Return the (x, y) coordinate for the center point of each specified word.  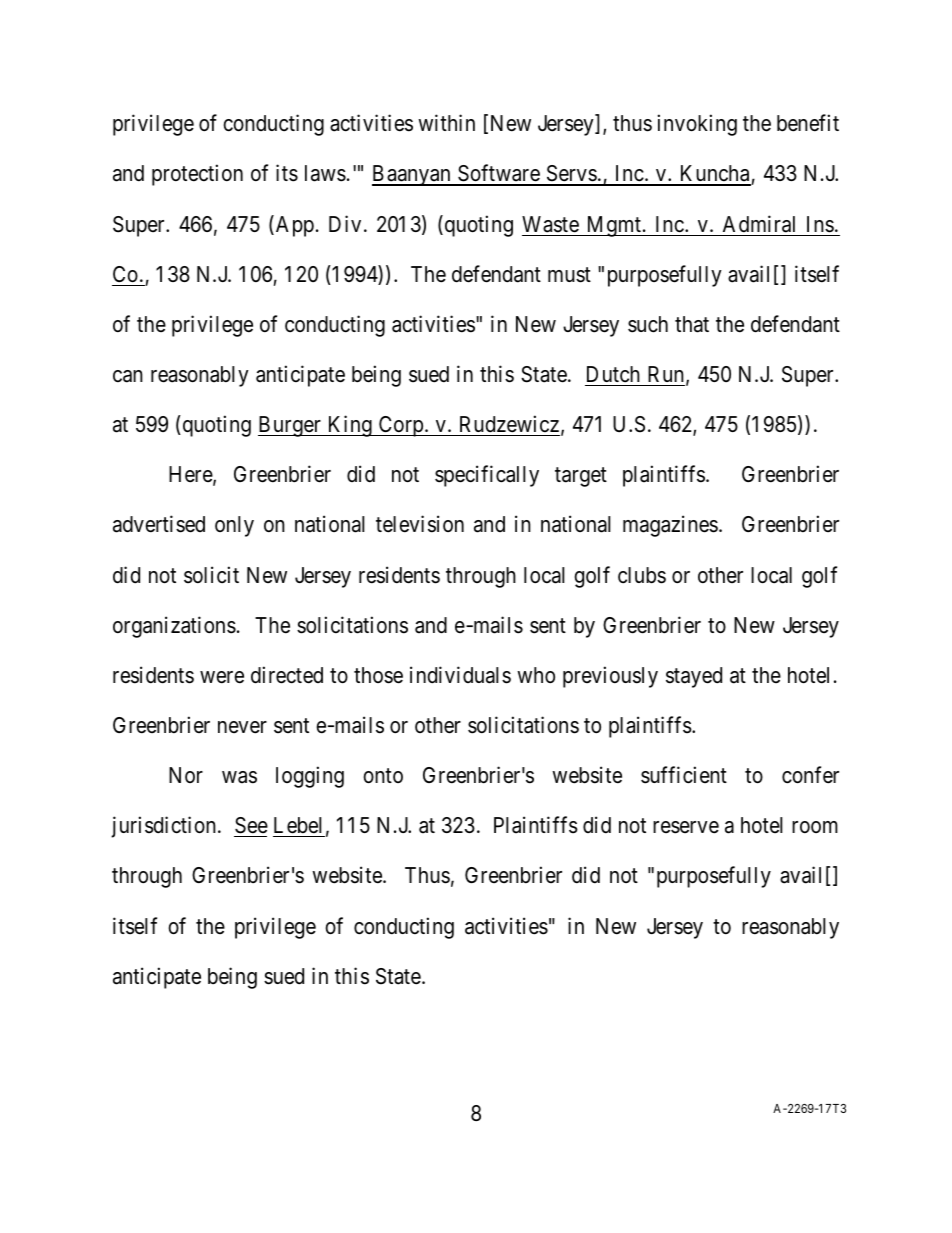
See (251, 825)
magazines (670, 526)
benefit (808, 123)
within (446, 122)
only (234, 526)
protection (197, 175)
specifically (487, 476)
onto (383, 776)
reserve (686, 827)
